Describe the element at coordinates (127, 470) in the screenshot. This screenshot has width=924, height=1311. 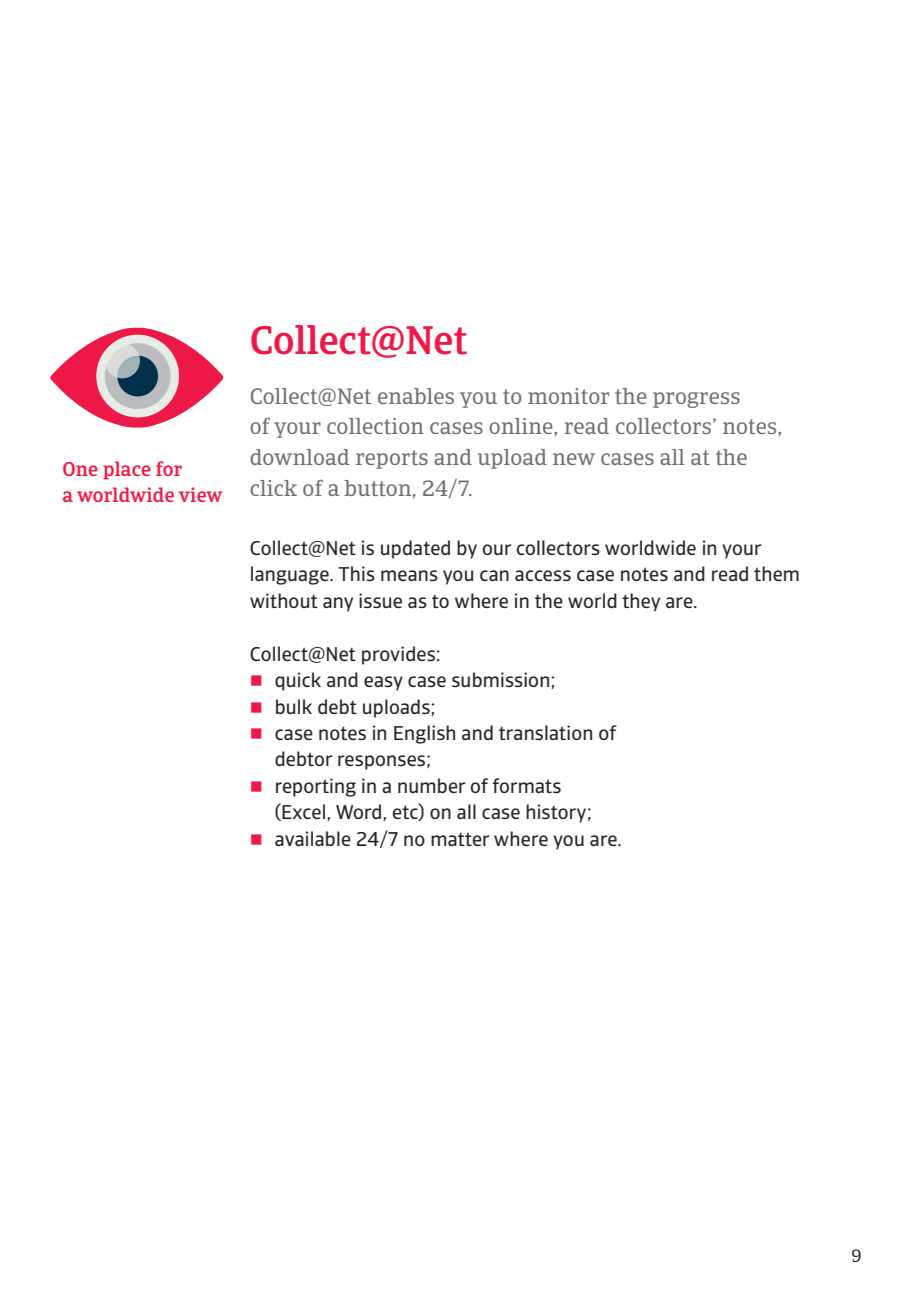
I see `place` at that location.
